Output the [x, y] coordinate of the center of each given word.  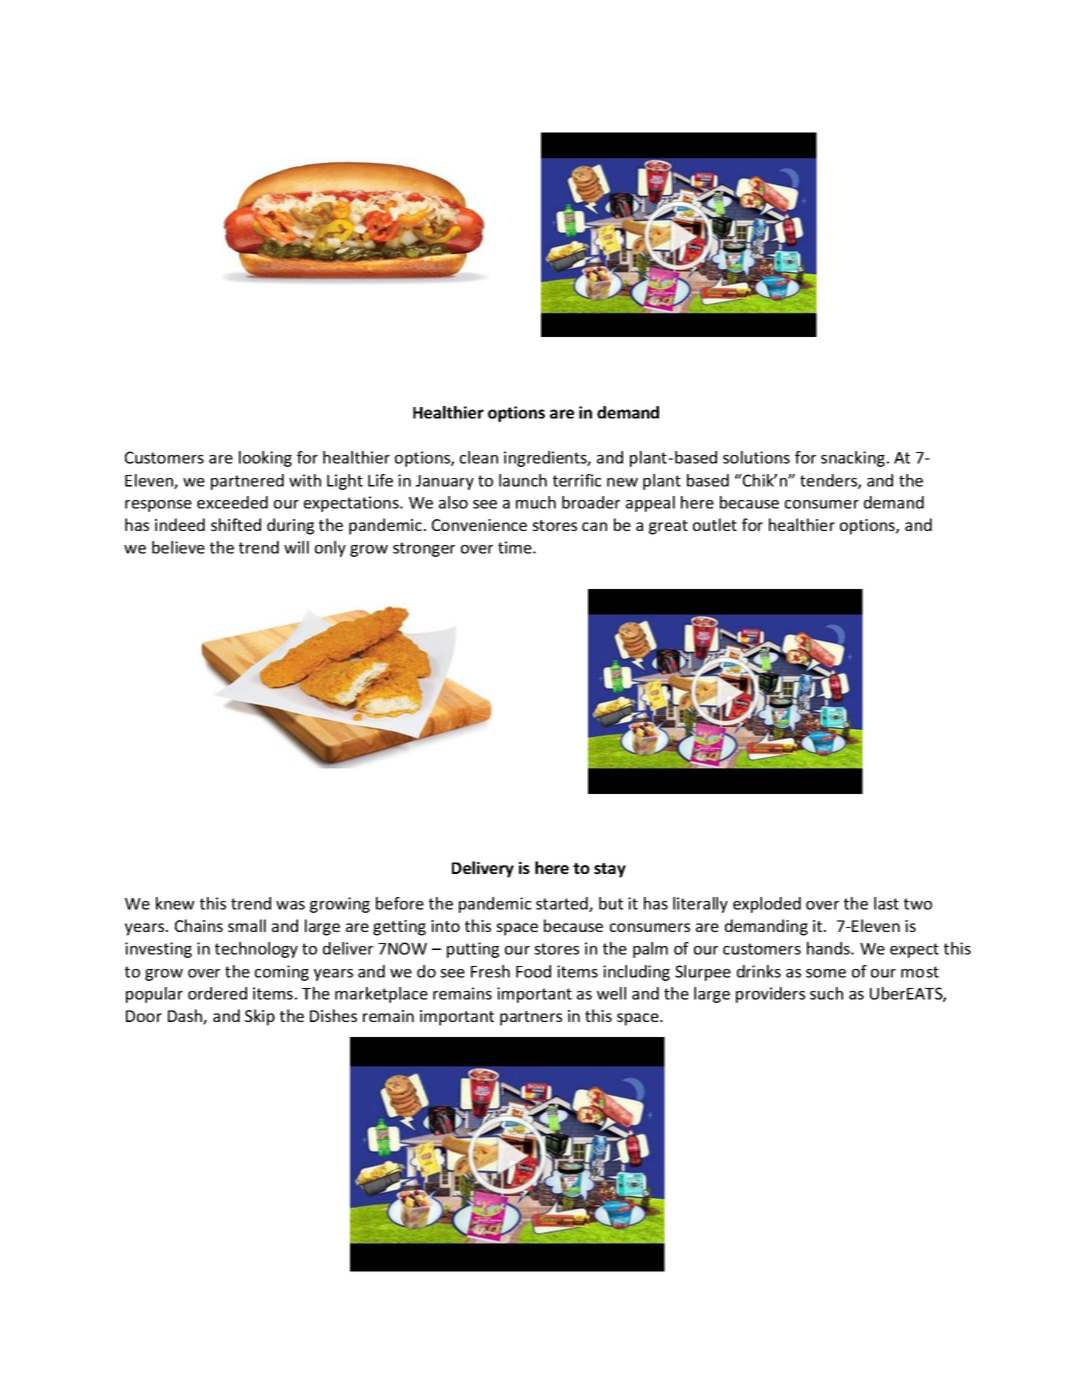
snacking [853, 459]
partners [531, 1018]
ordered [217, 993]
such [826, 993]
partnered [247, 482]
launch [523, 480]
